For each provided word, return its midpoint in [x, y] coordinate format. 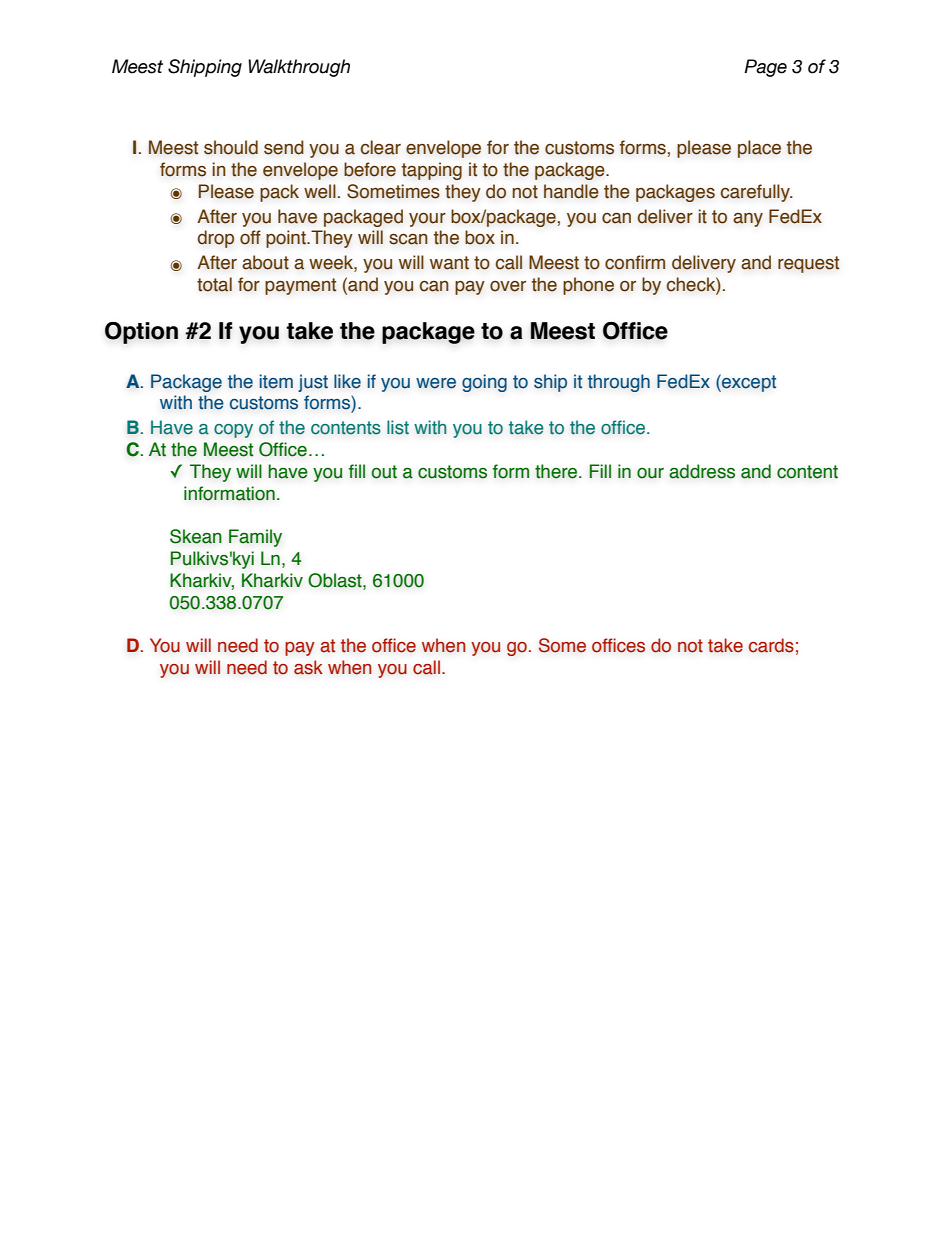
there [557, 471]
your [427, 220]
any [748, 220]
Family [255, 538]
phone [588, 286]
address [702, 471]
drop [215, 239]
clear [380, 147]
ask [308, 667]
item [276, 381]
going [484, 383]
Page [765, 68]
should [231, 147]
